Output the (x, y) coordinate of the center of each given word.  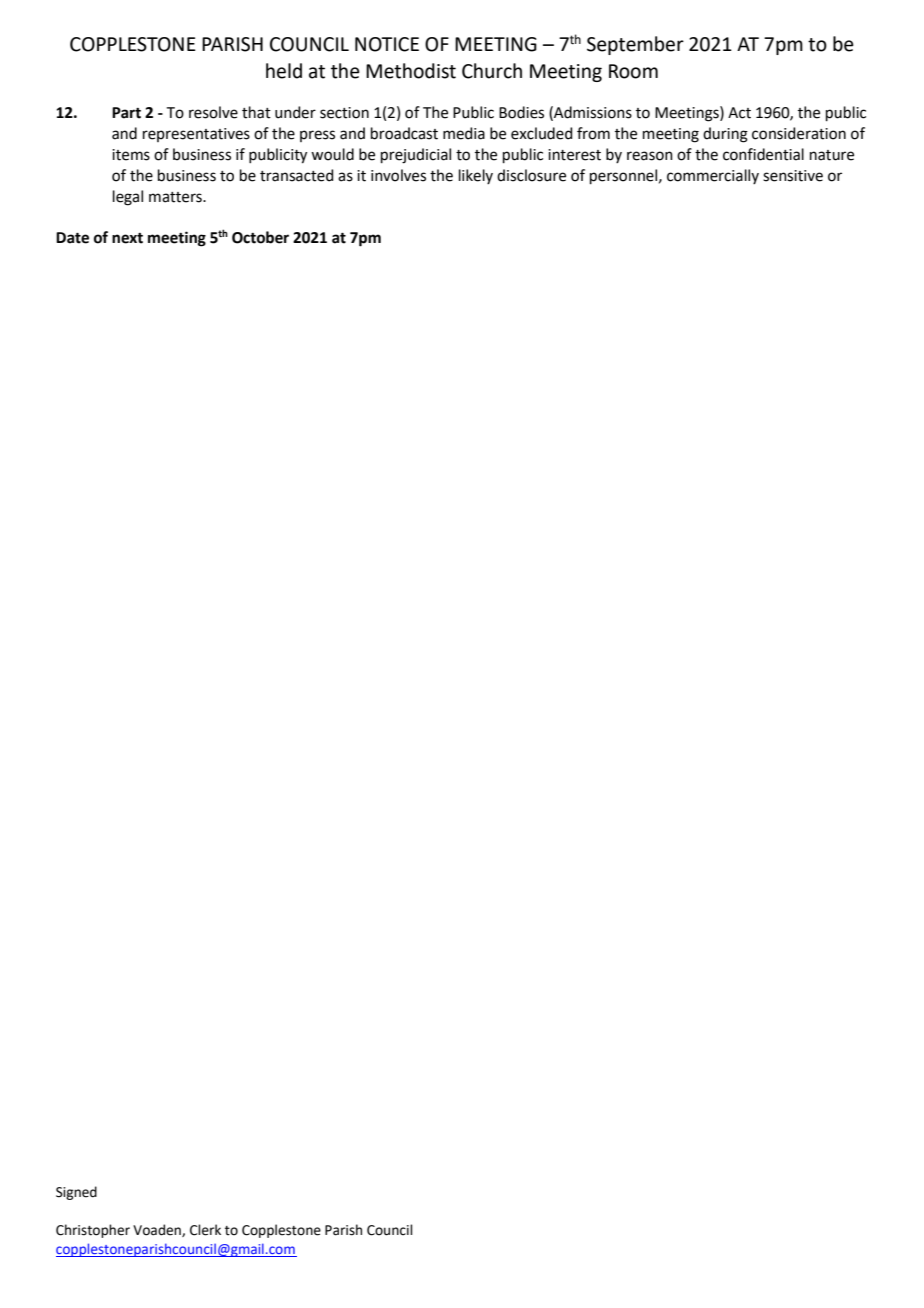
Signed (76, 1193)
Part (126, 113)
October (260, 237)
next (127, 238)
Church (492, 71)
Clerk (205, 1230)
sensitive (793, 176)
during (725, 135)
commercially (713, 176)
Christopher (93, 1231)
